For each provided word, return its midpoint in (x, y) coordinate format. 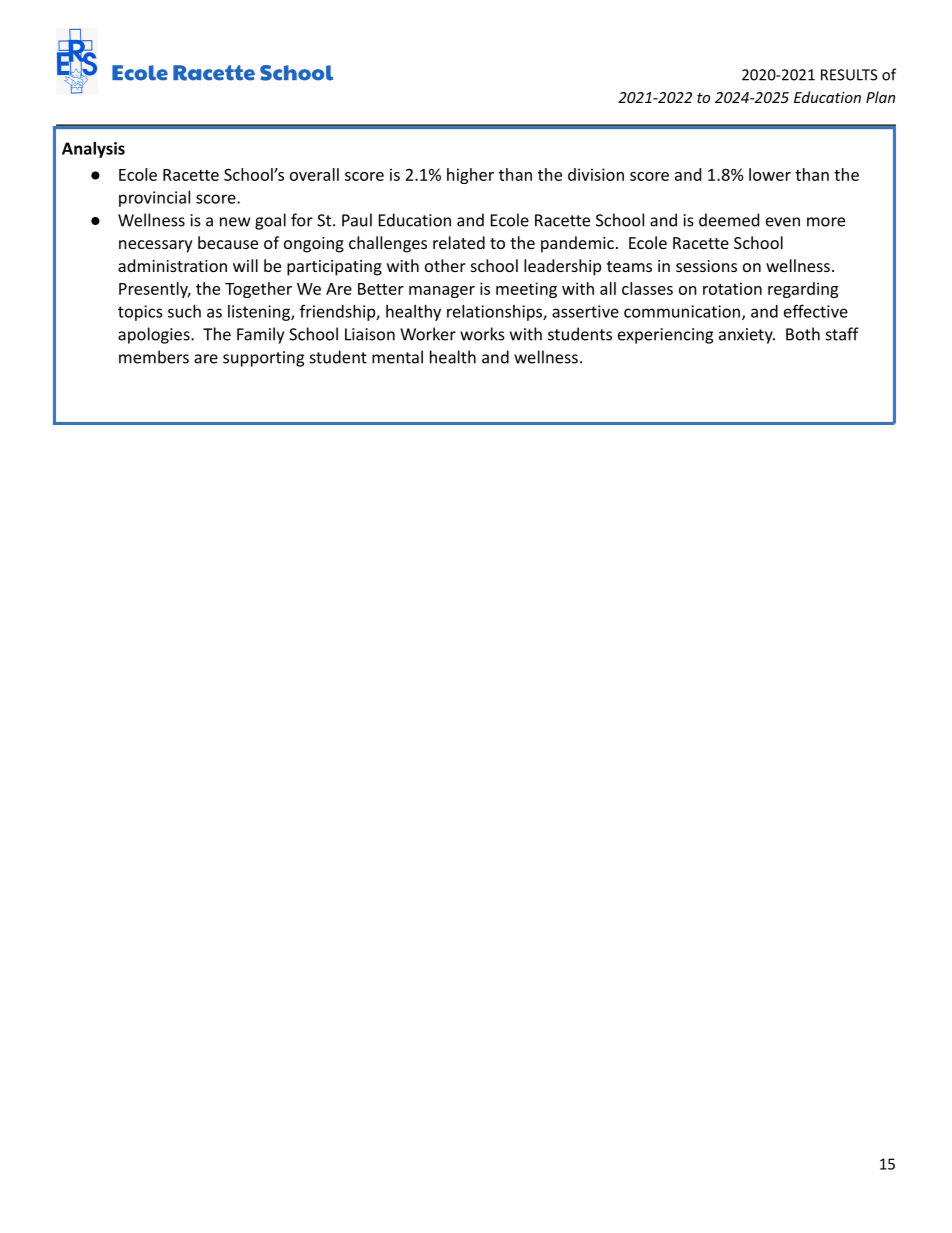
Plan (880, 97)
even (783, 222)
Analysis (93, 150)
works (482, 334)
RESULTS (849, 75)
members (154, 357)
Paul (357, 220)
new (235, 222)
